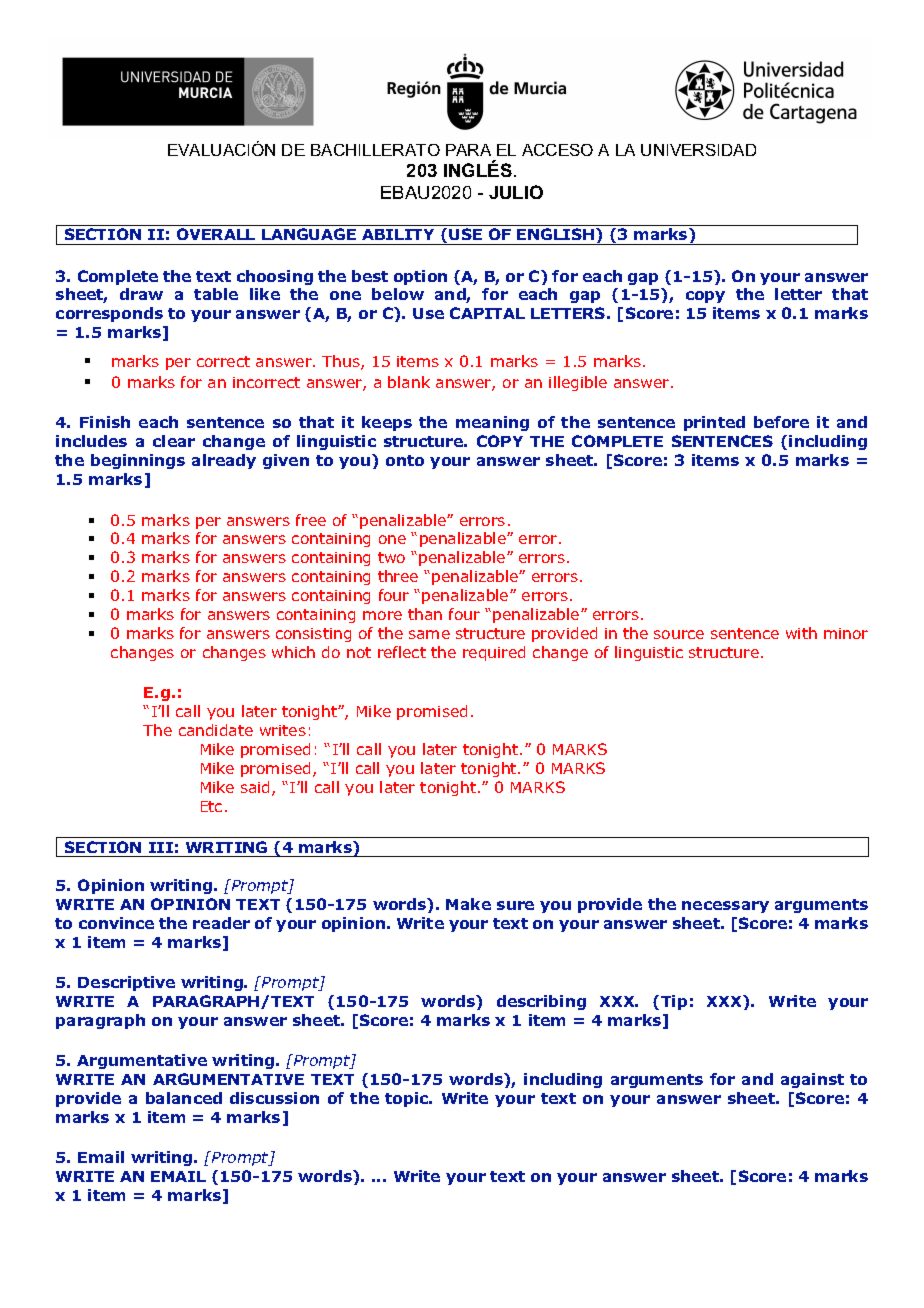 This image has height=1308, width=924. What do you see at coordinates (224, 461) in the image?
I see `already` at bounding box center [224, 461].
